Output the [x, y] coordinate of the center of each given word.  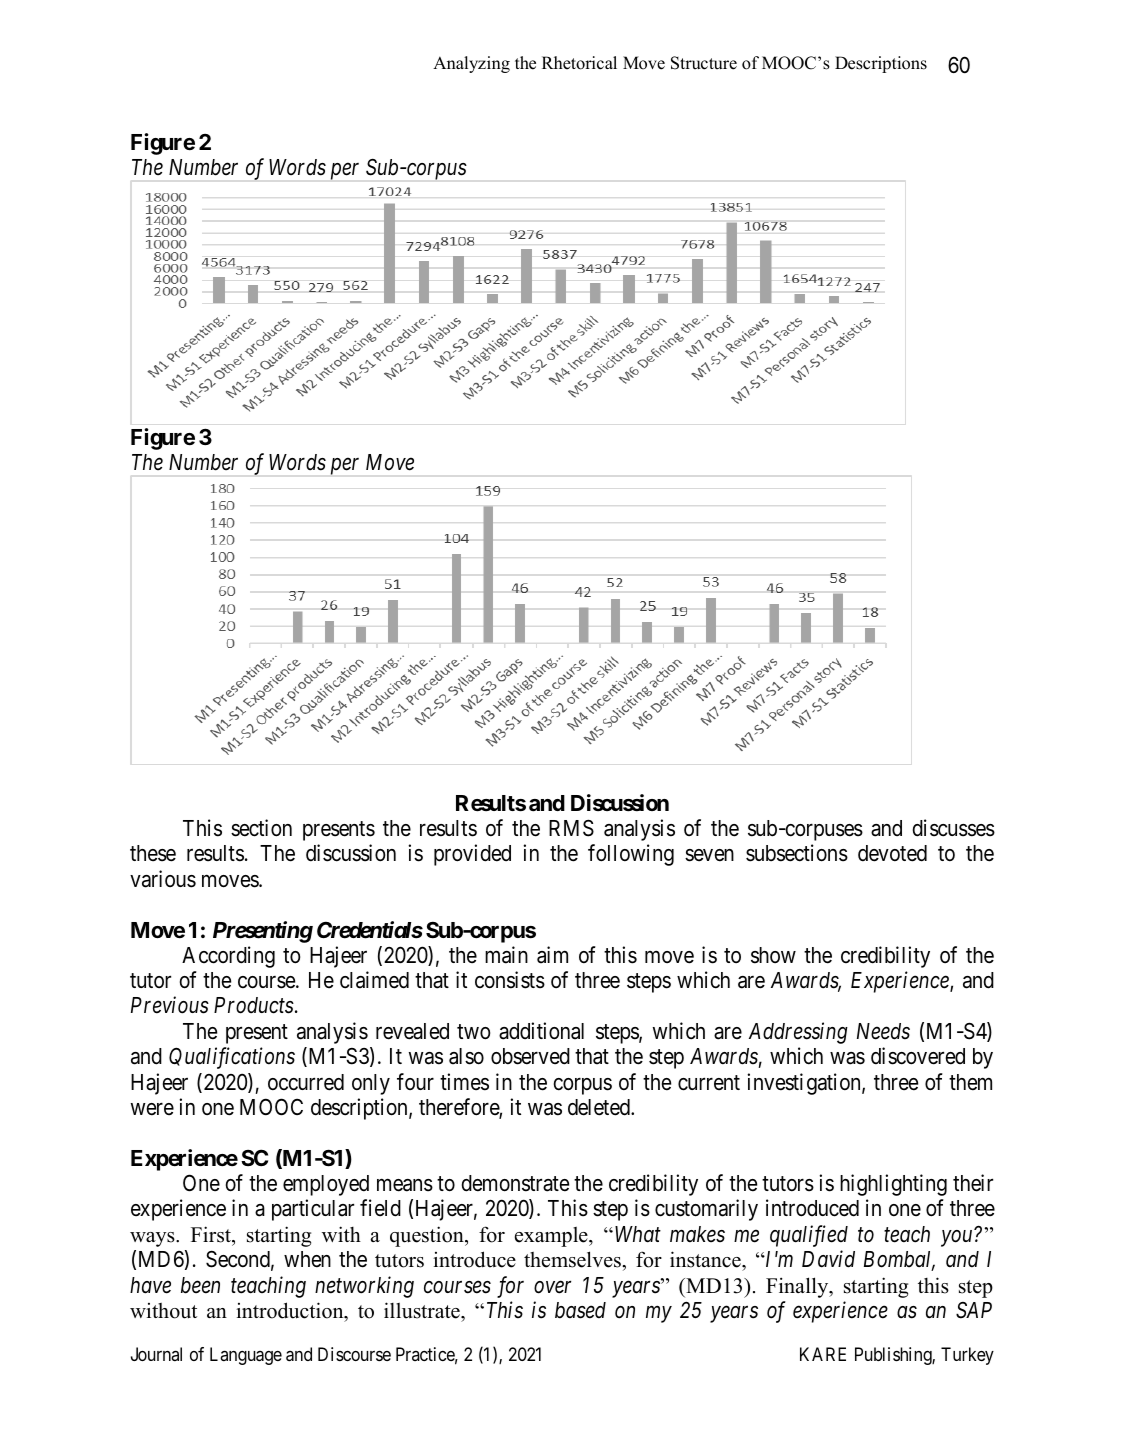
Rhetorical [579, 63]
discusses [954, 828]
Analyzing [471, 64]
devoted [892, 853]
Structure [704, 63]
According [228, 957]
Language [246, 1356]
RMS [571, 828]
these [153, 853]
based [580, 1310]
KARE [823, 1354]
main [506, 955]
